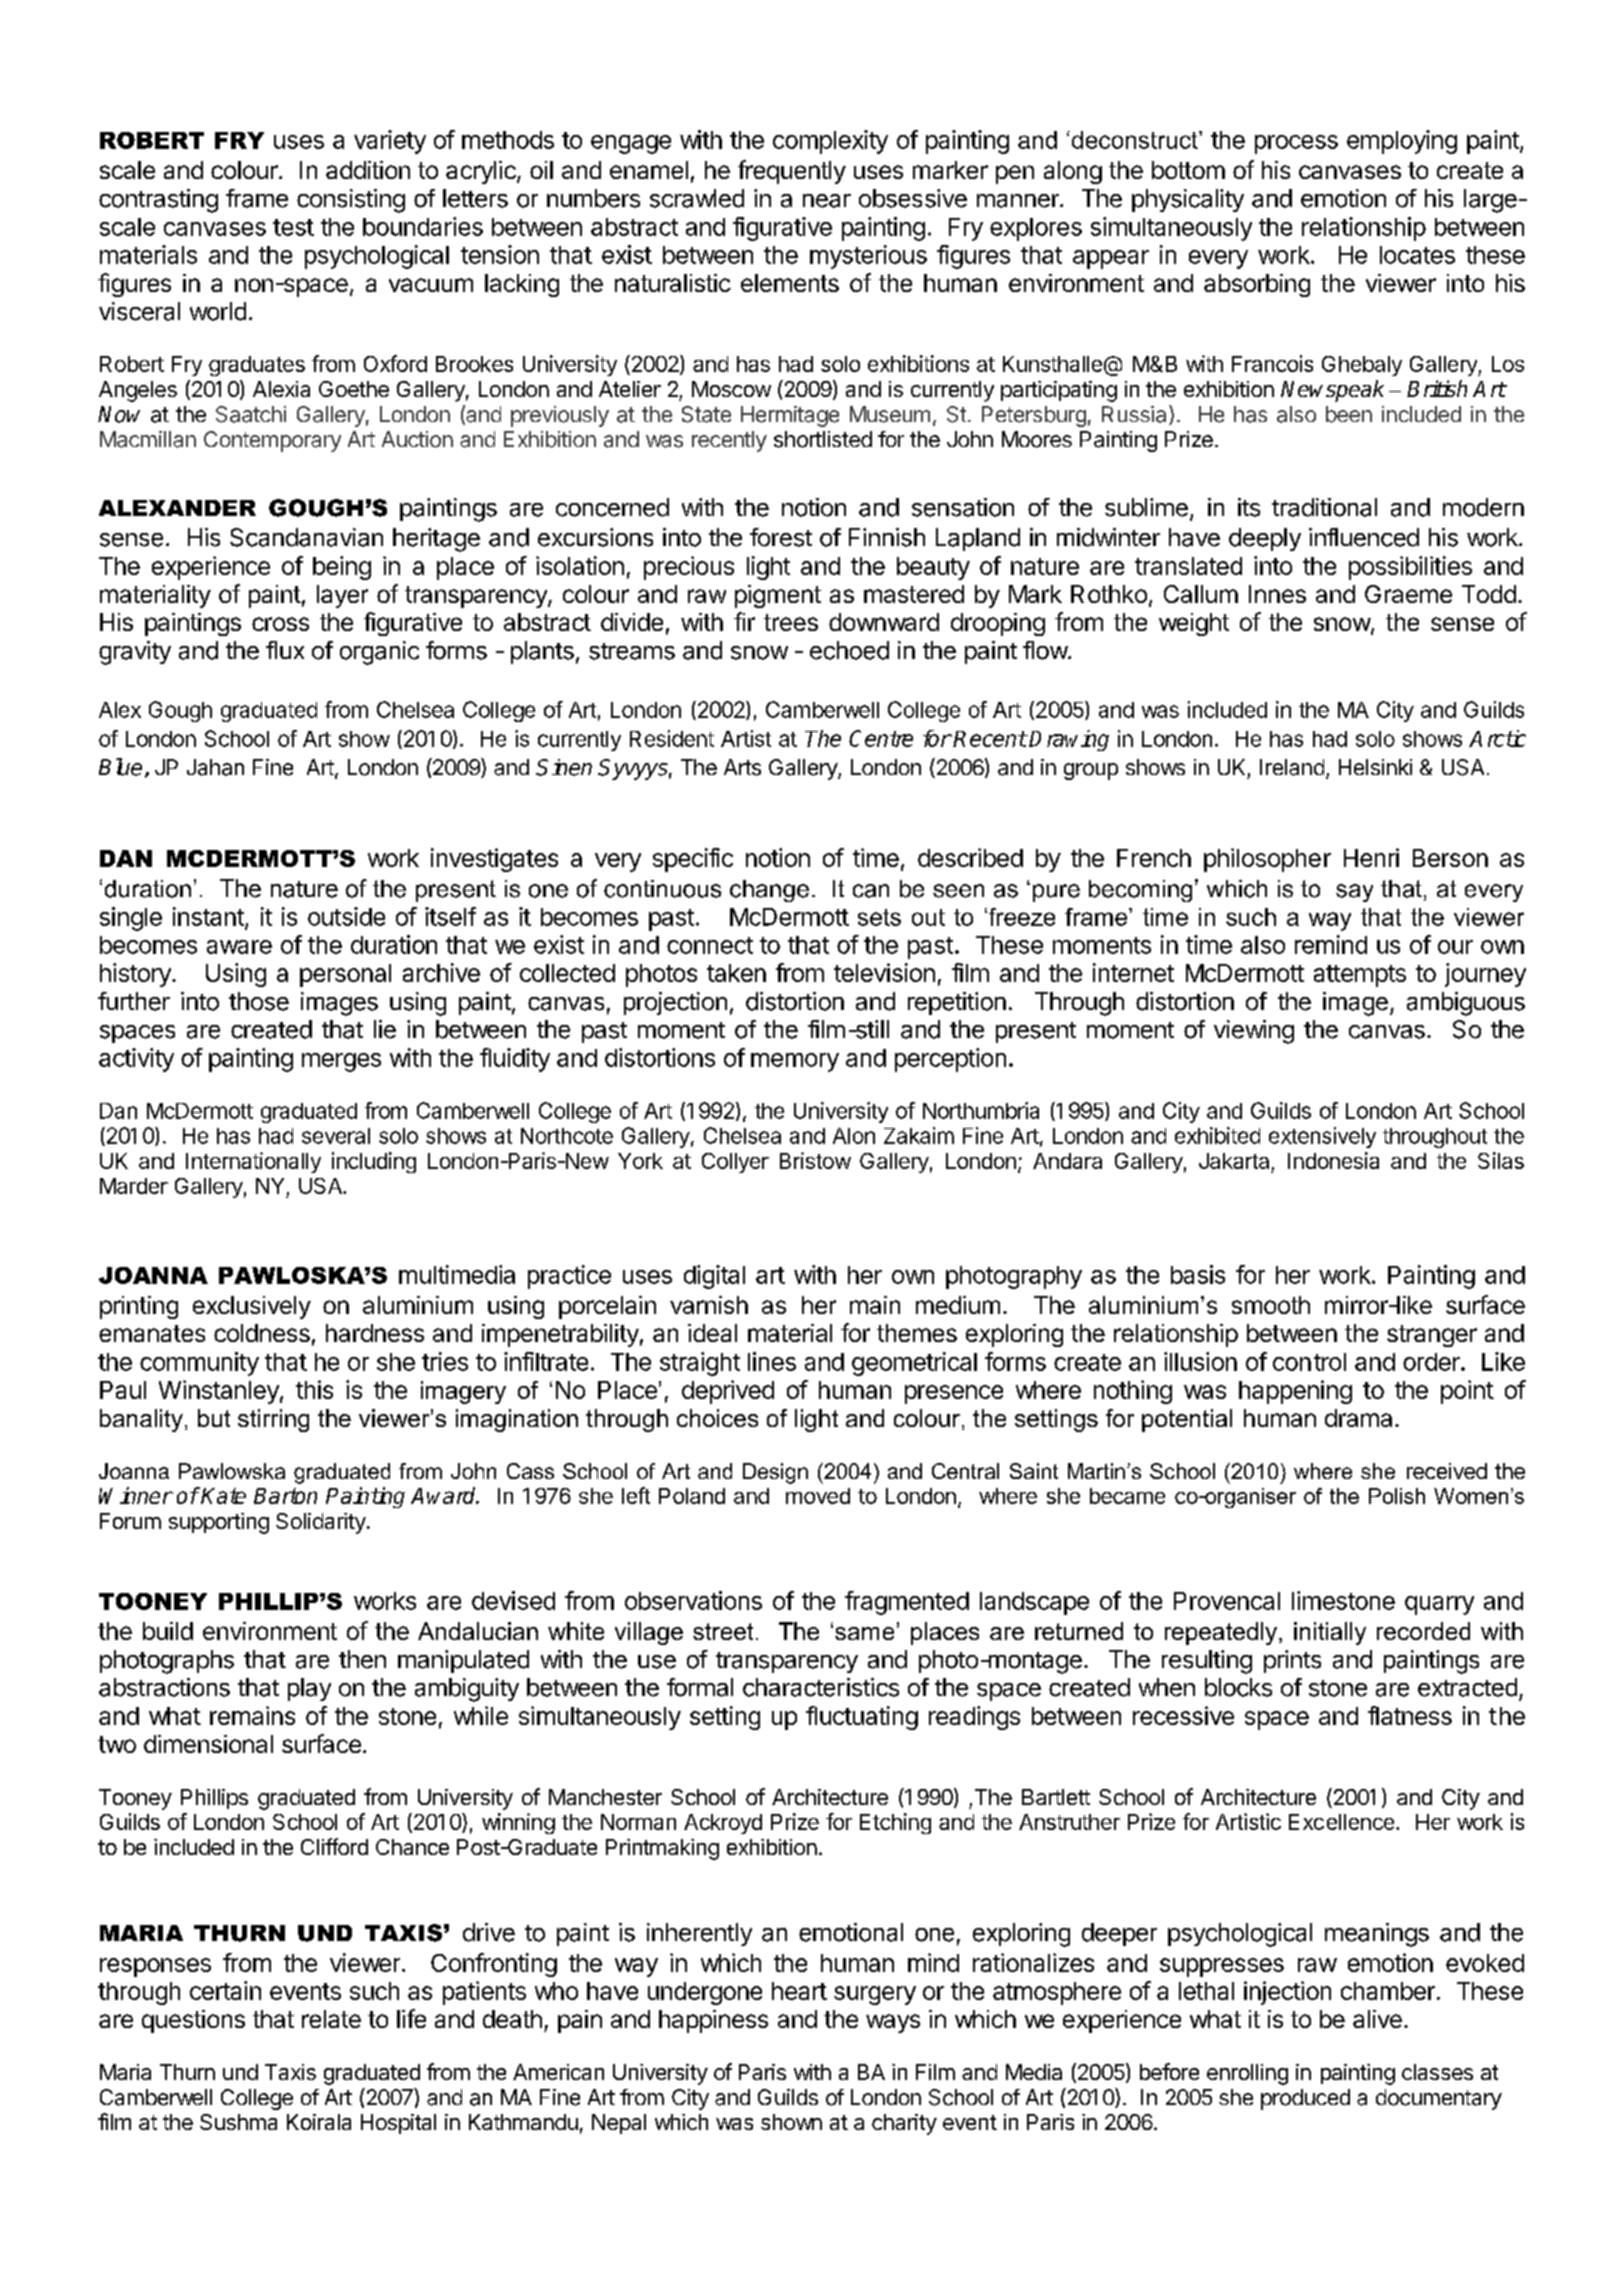  I want to click on near, so click(827, 201).
